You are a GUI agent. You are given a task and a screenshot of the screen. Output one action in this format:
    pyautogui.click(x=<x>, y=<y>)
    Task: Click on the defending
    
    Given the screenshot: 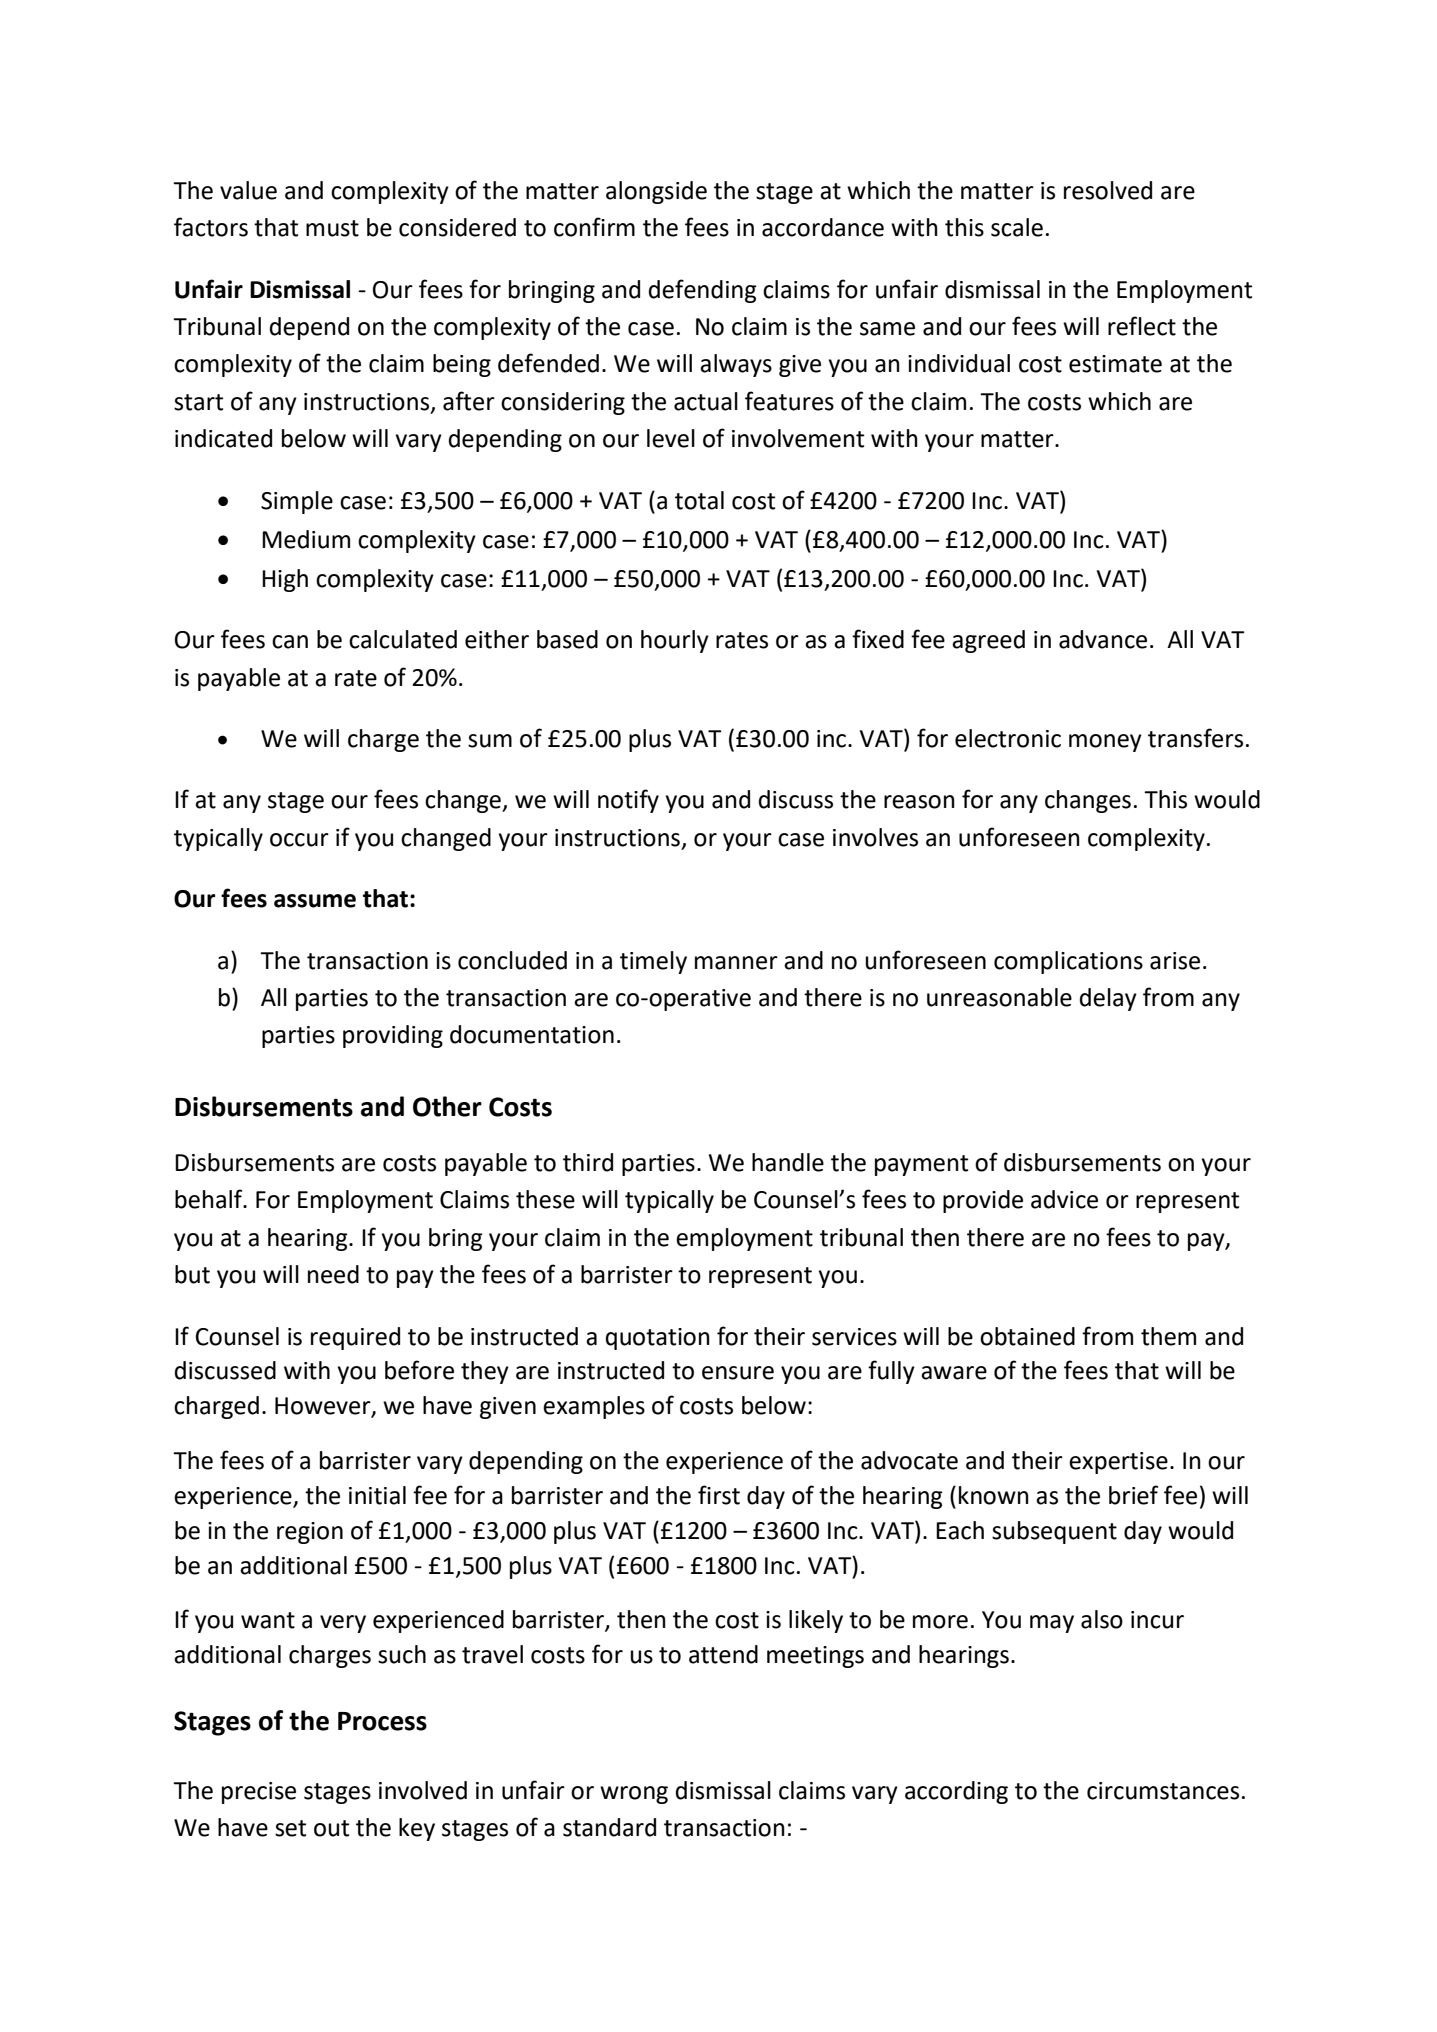 What is the action you would take?
    pyautogui.click(x=703, y=291)
